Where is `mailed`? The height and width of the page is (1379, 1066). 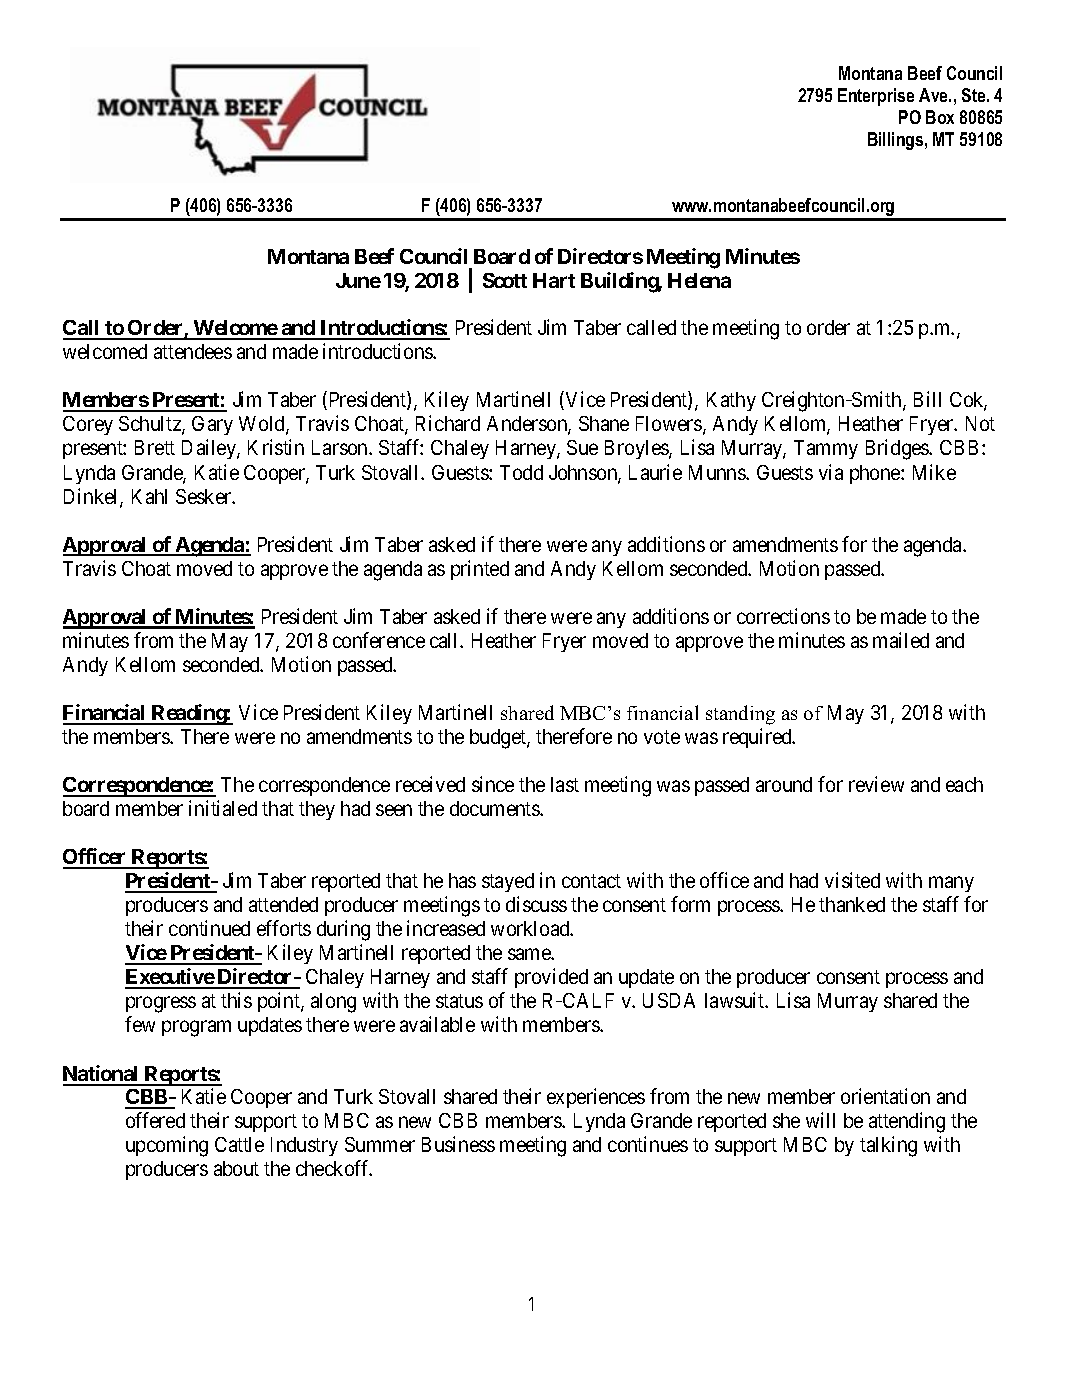 mailed is located at coordinates (901, 640).
